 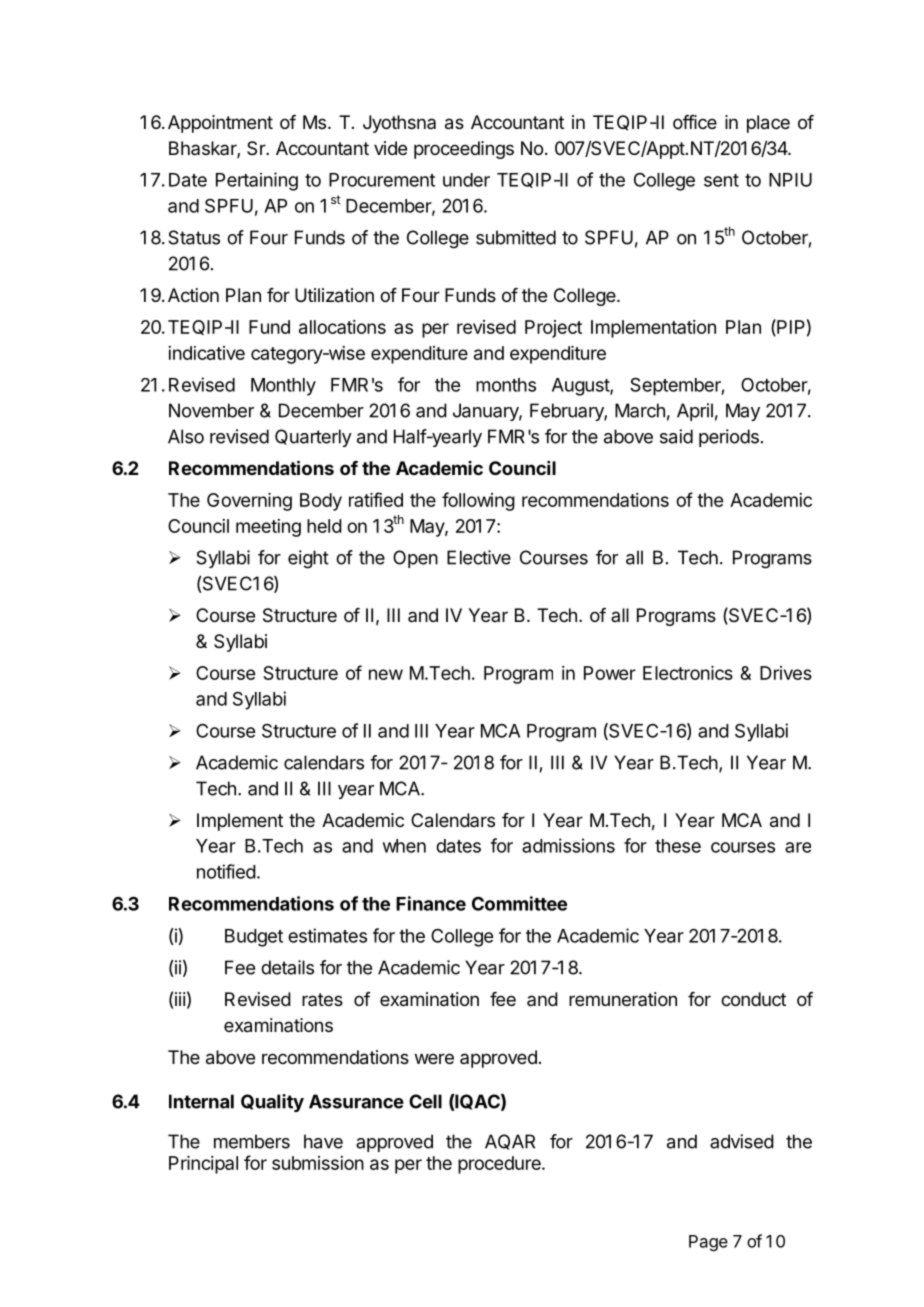 I want to click on Principal, so click(x=203, y=1165).
